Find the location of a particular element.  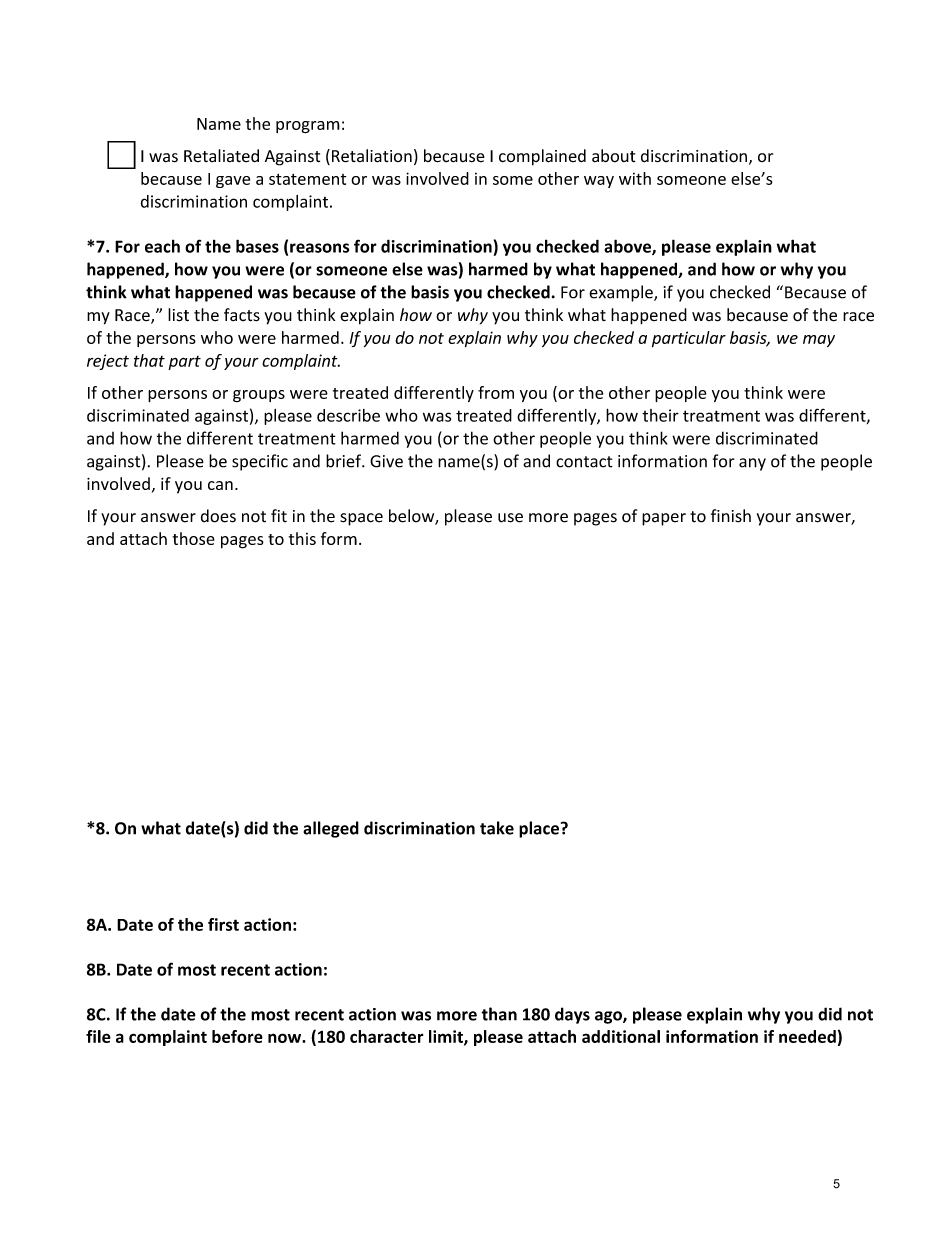

finish is located at coordinates (731, 516).
